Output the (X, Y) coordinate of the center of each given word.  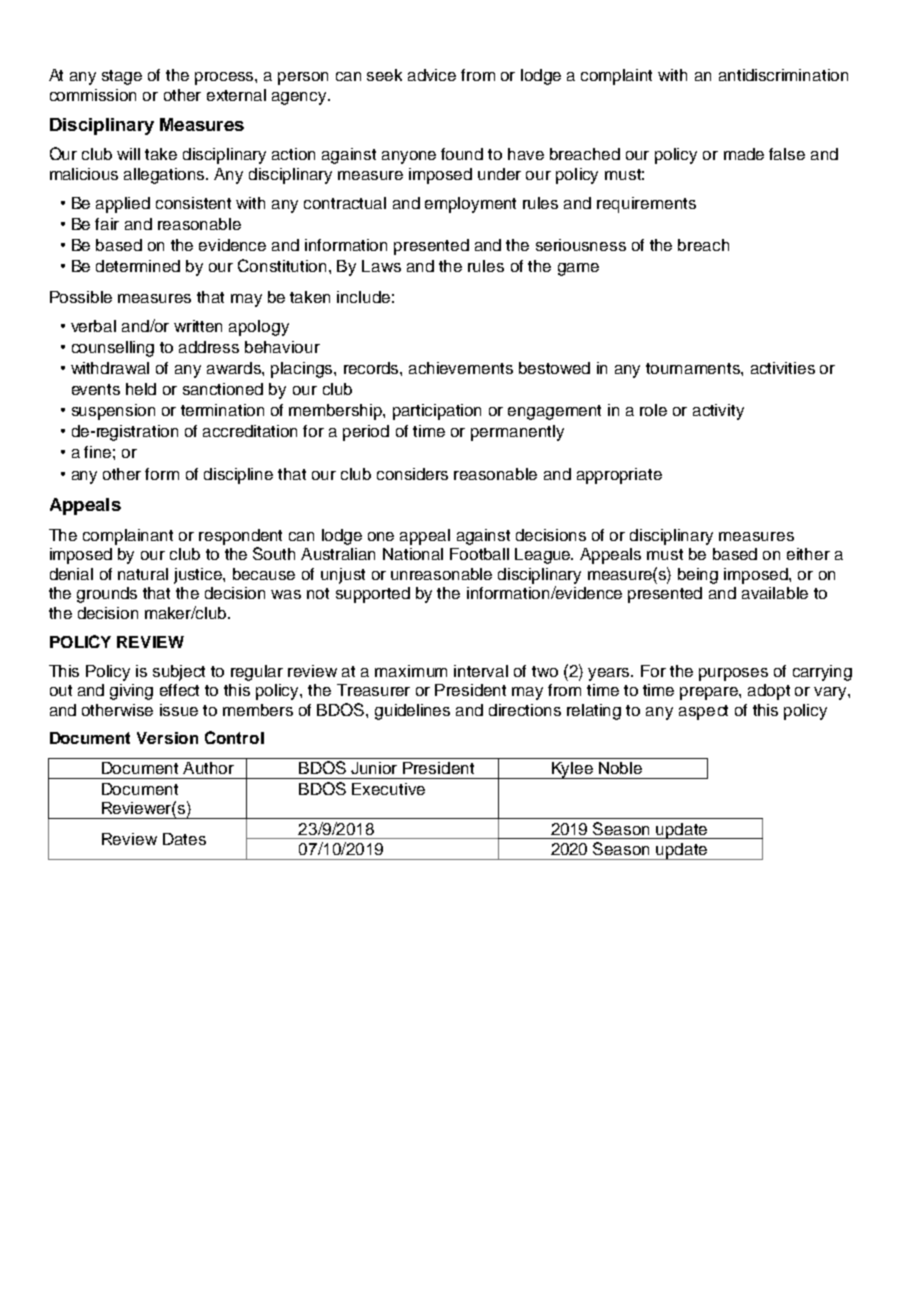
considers (412, 474)
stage (122, 77)
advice (432, 75)
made (744, 154)
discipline (238, 476)
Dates (184, 839)
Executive (388, 789)
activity (718, 412)
